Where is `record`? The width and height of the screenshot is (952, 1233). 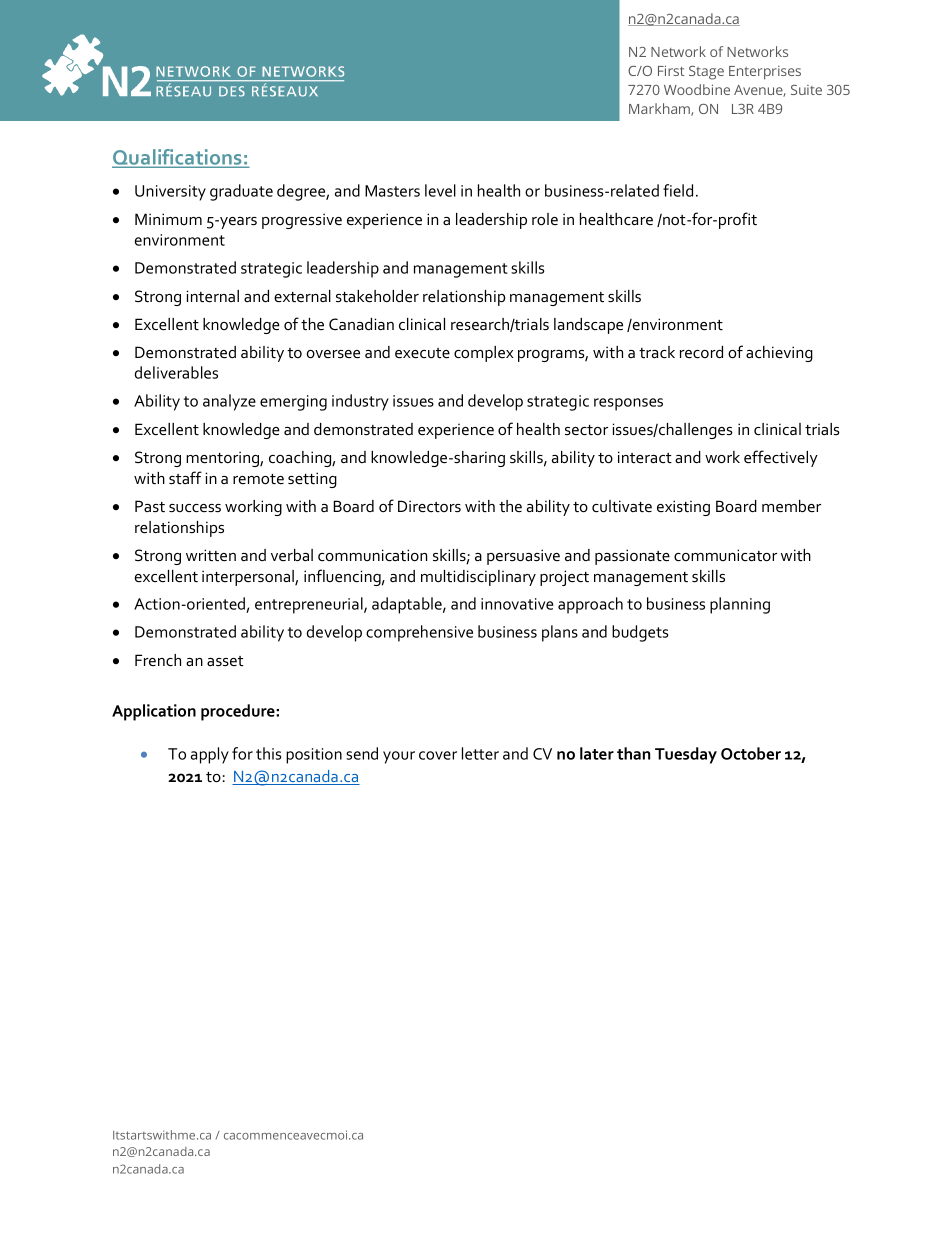 record is located at coordinates (701, 352).
